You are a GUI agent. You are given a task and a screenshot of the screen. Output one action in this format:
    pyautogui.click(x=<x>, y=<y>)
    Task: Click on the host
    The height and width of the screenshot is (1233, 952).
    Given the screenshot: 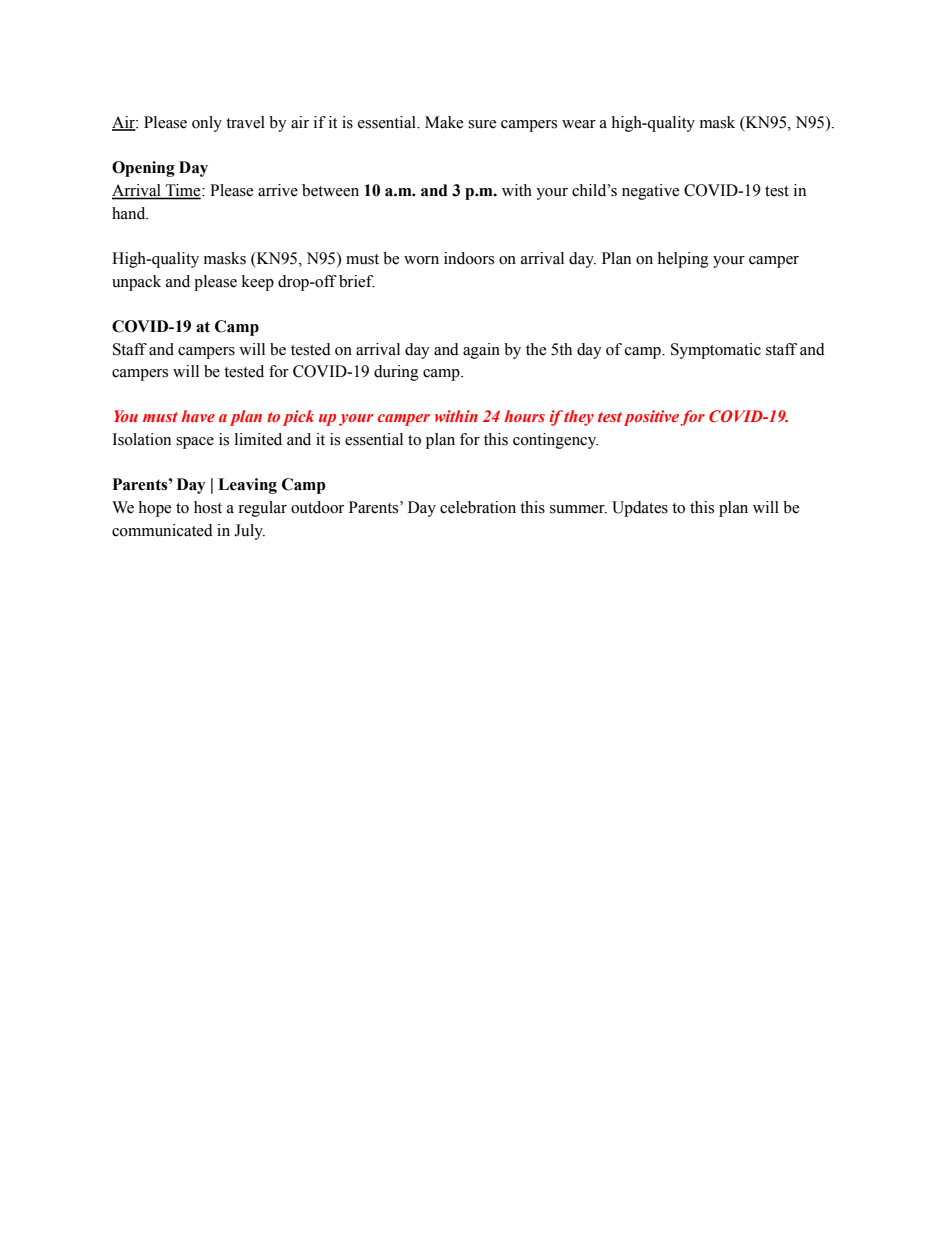 What is the action you would take?
    pyautogui.click(x=208, y=507)
